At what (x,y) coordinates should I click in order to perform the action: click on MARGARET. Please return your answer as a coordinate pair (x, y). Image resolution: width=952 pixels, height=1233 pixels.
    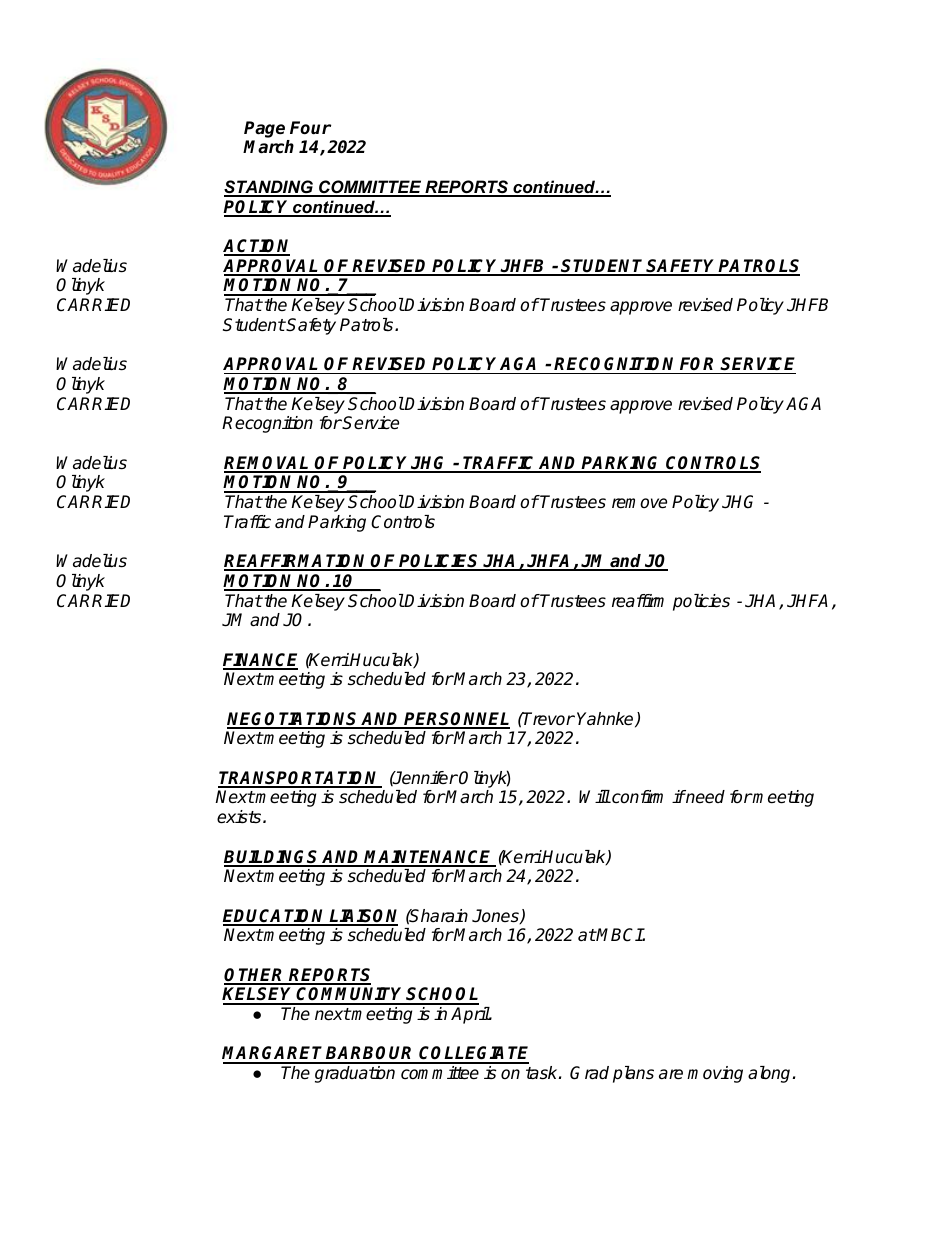
    Looking at the image, I should click on (274, 1054).
